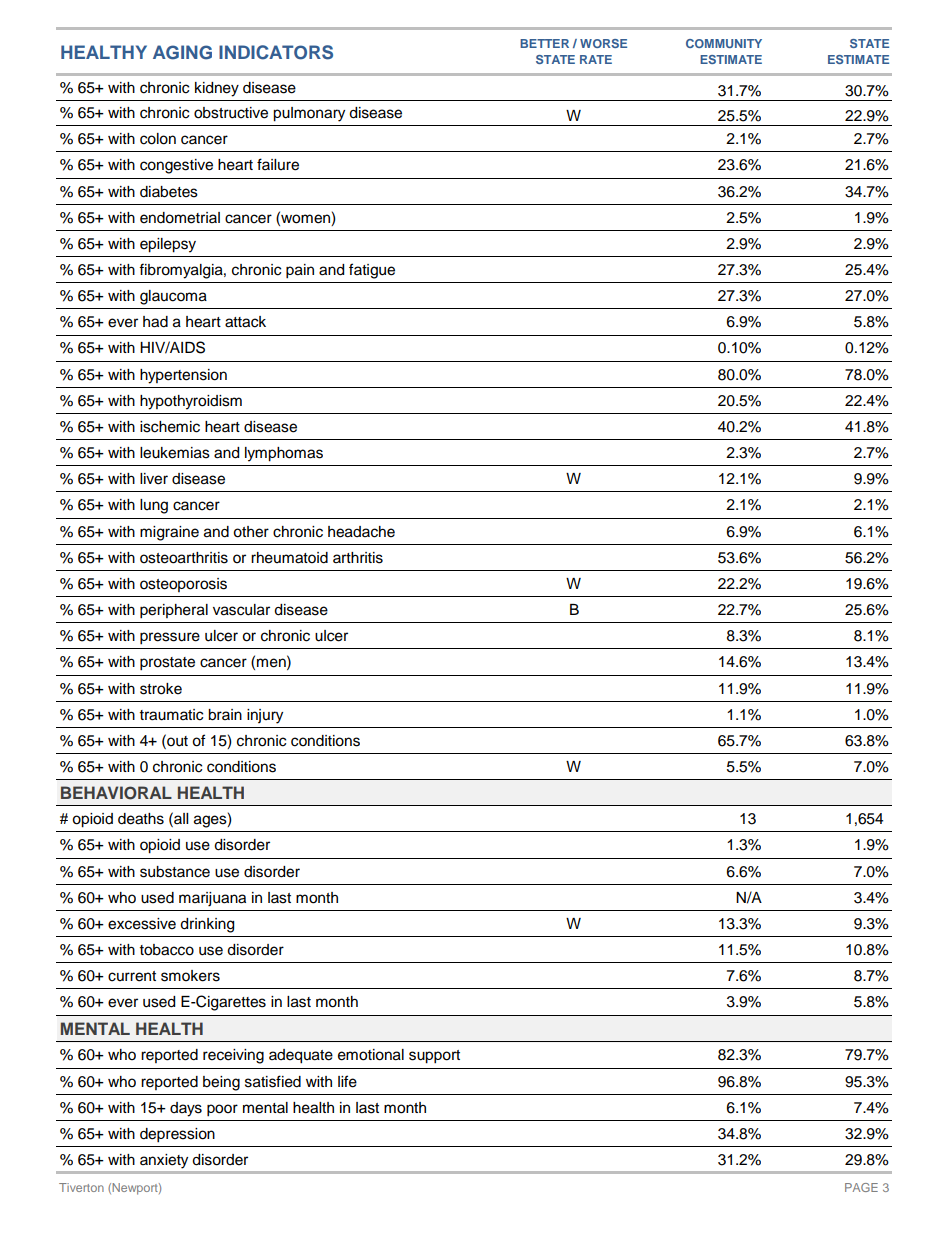  I want to click on peripheral, so click(174, 611).
